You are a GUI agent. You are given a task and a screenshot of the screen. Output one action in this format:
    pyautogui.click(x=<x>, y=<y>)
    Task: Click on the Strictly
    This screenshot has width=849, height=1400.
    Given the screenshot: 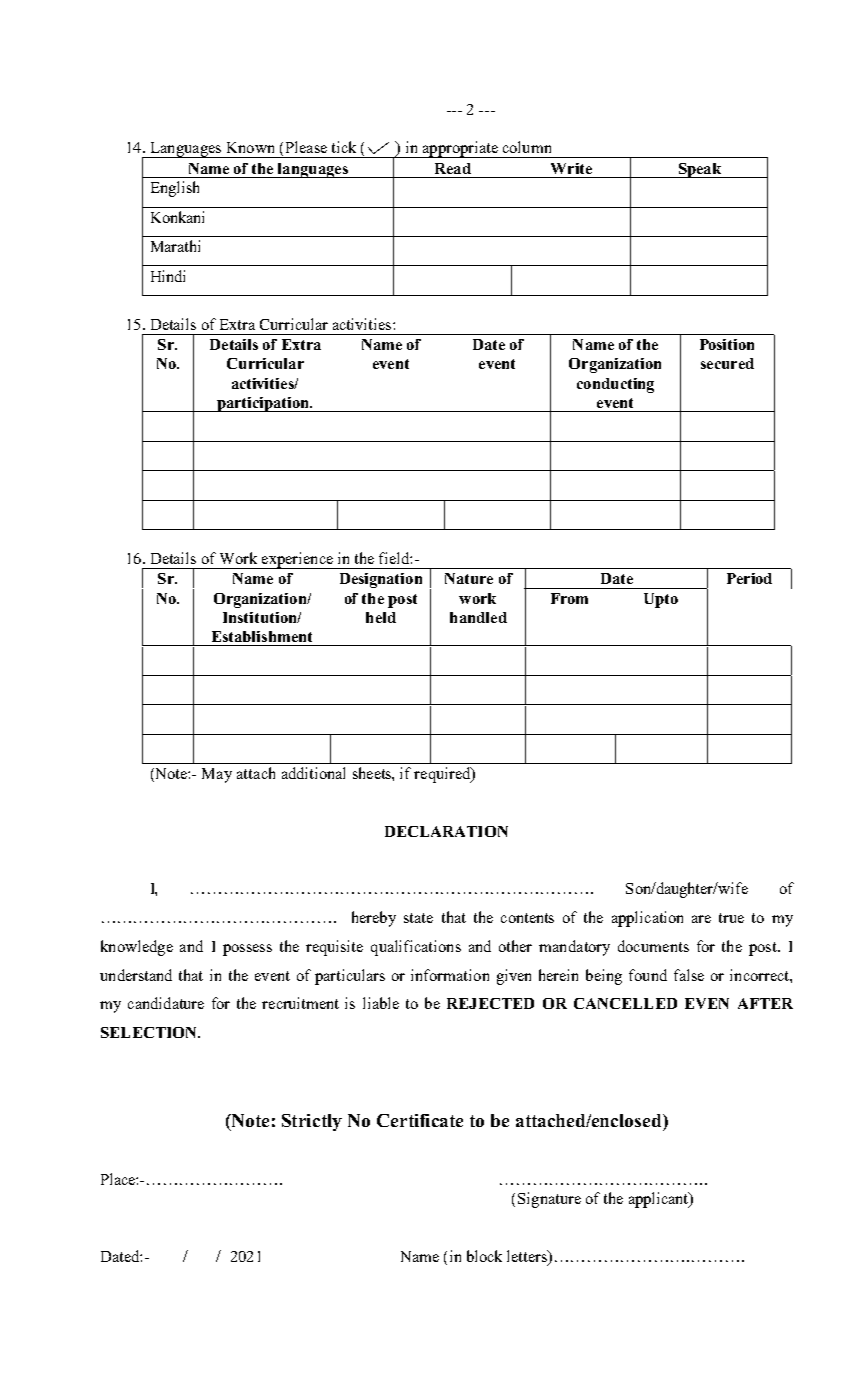 What is the action you would take?
    pyautogui.click(x=312, y=1122)
